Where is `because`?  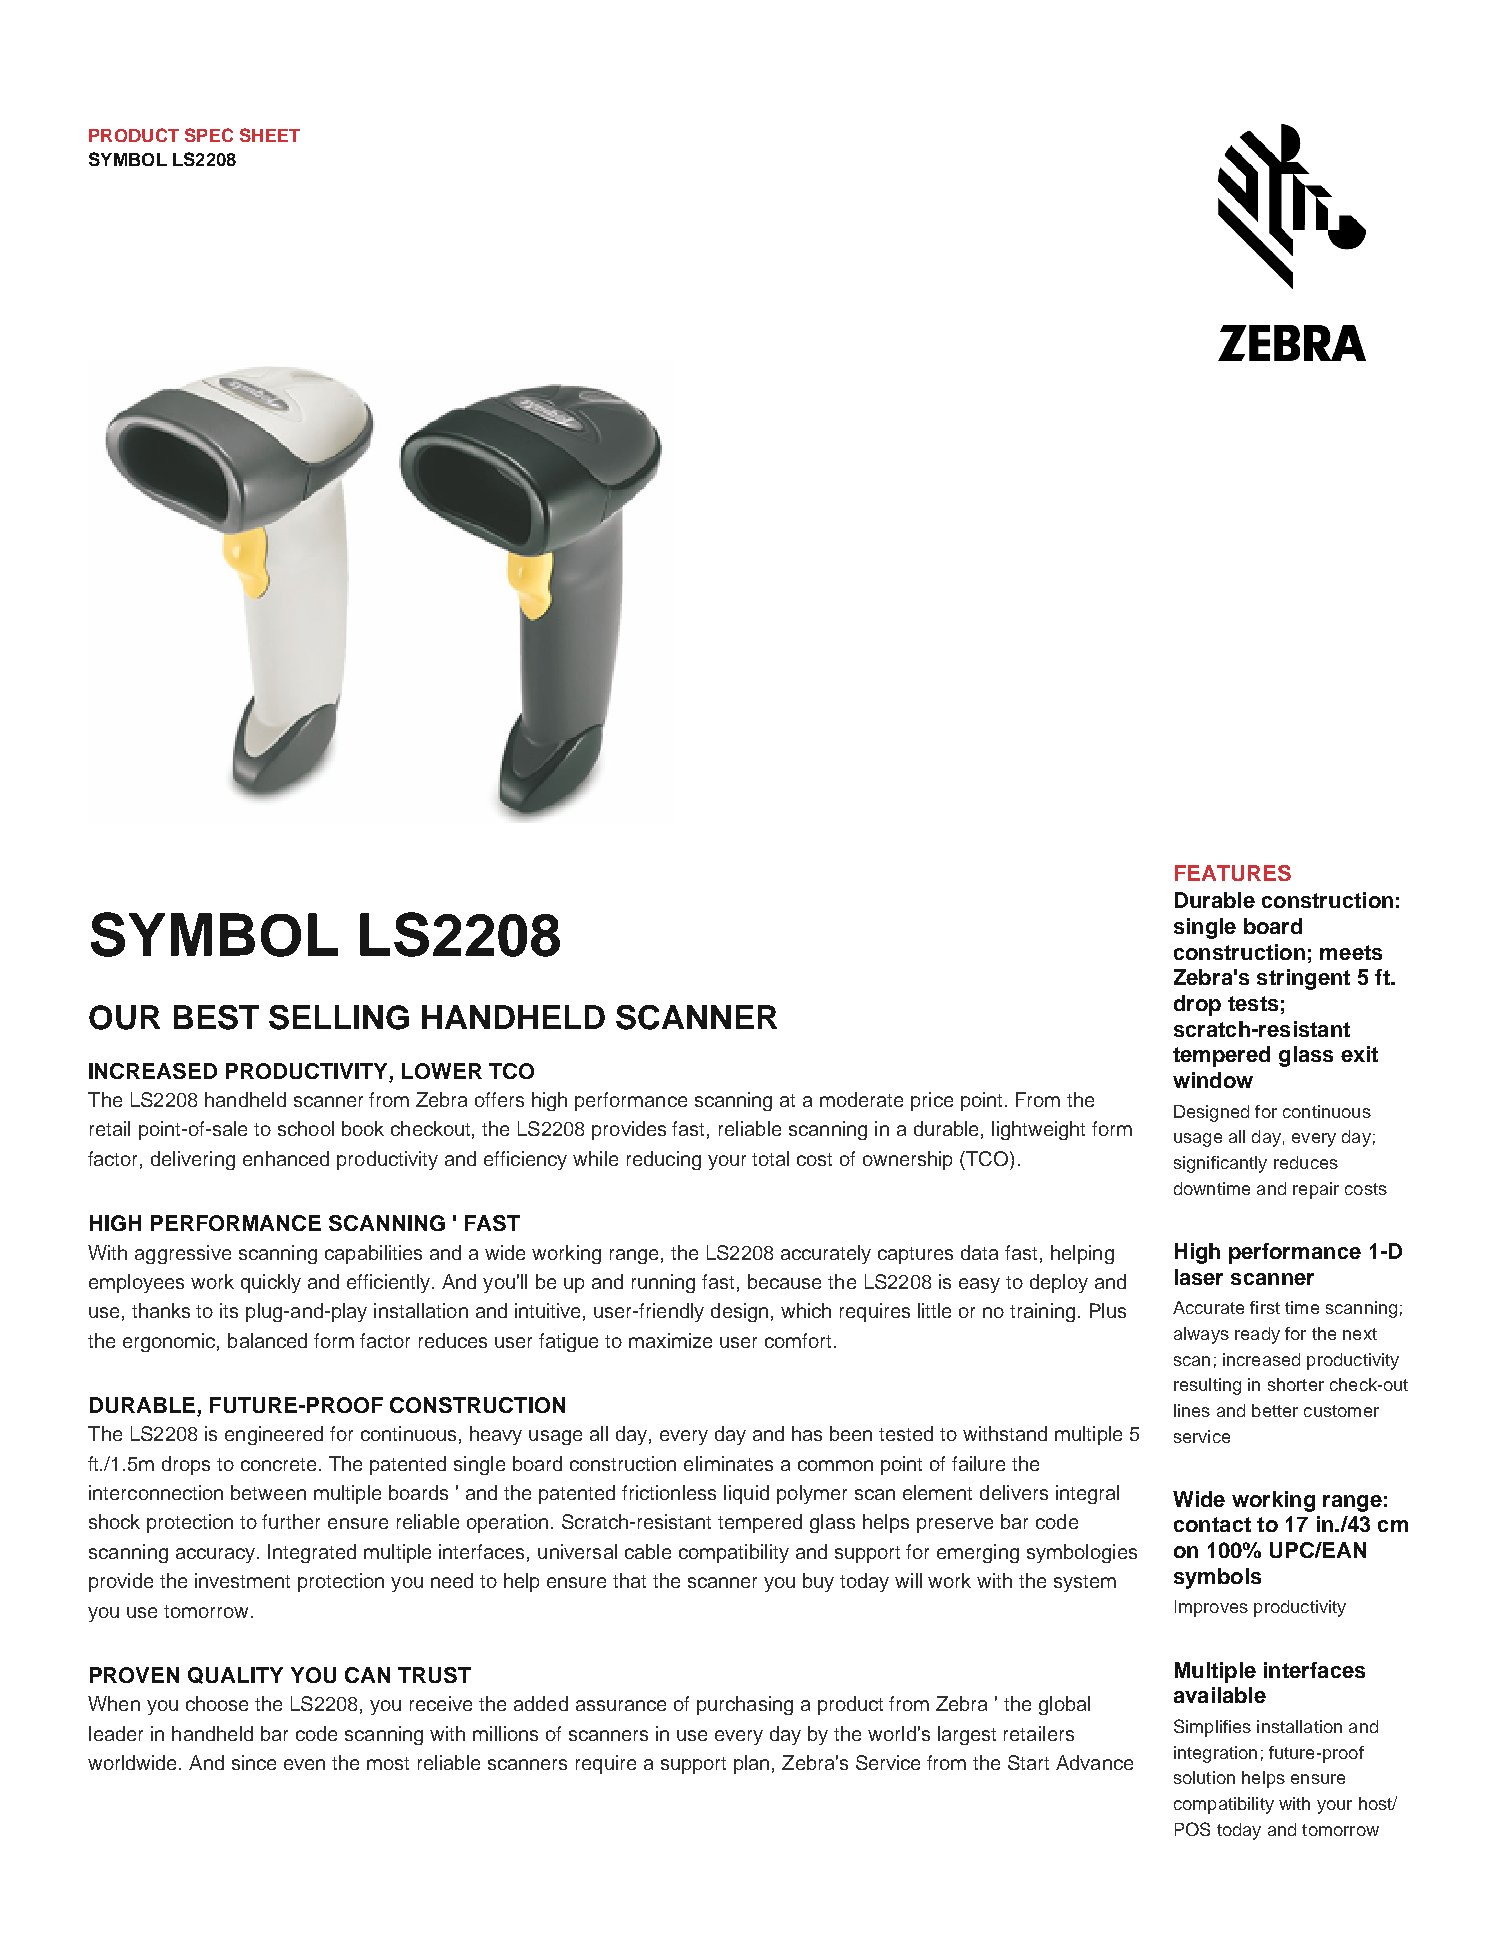 because is located at coordinates (784, 1281).
